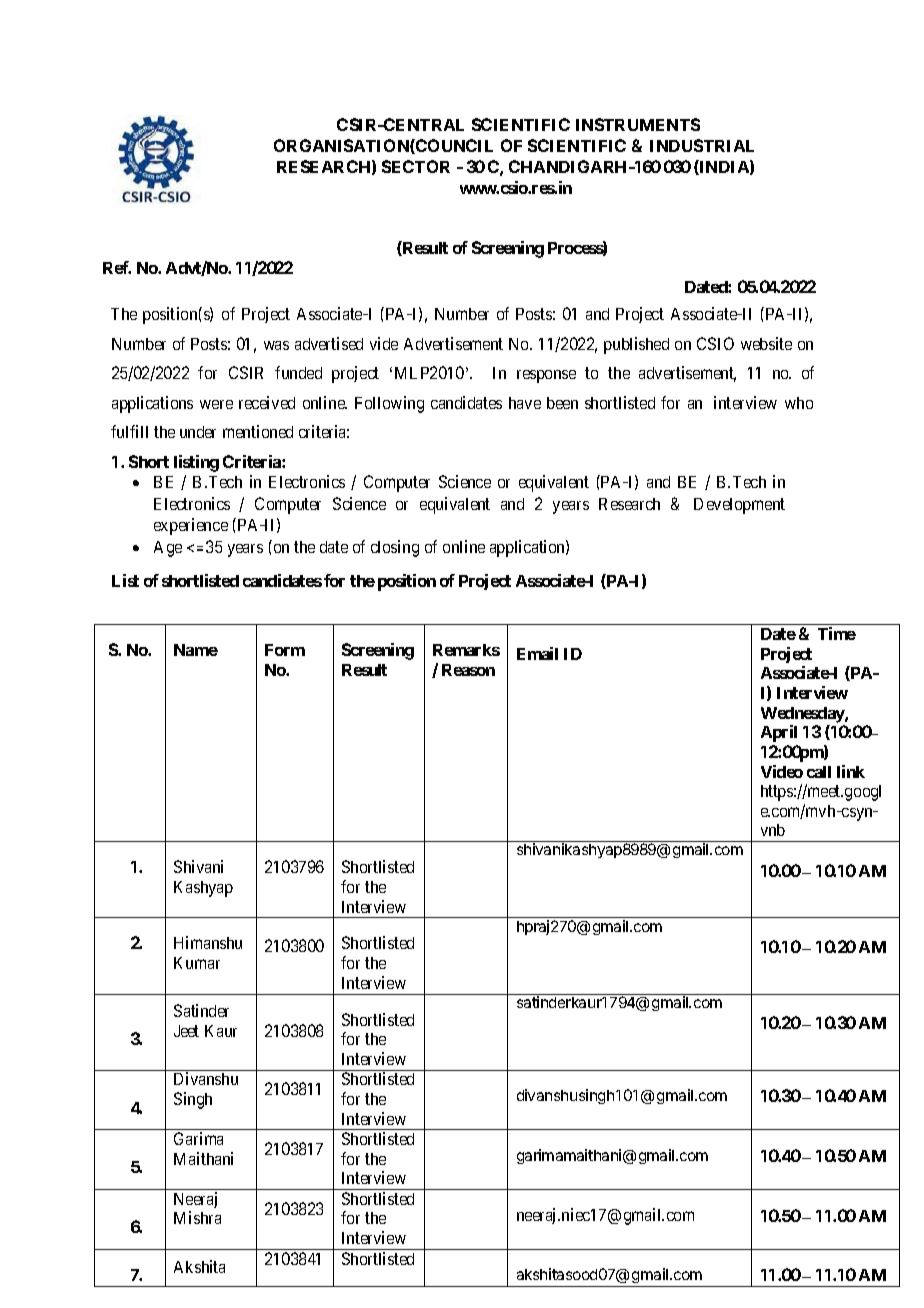 This document has height=1308, width=924. What do you see at coordinates (191, 526) in the document?
I see `experience` at bounding box center [191, 526].
